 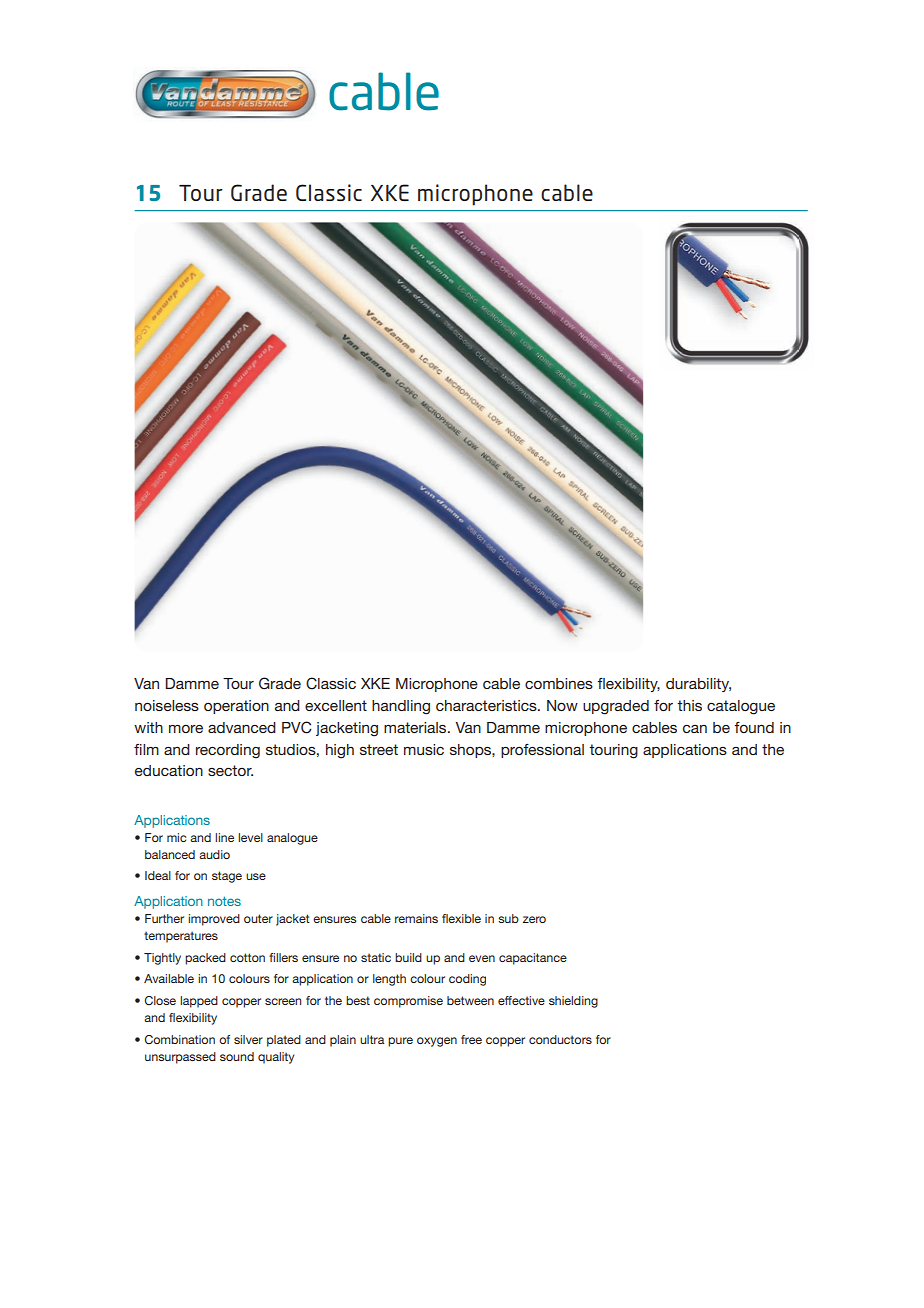 What do you see at coordinates (437, 1042) in the screenshot?
I see `oxygen` at bounding box center [437, 1042].
